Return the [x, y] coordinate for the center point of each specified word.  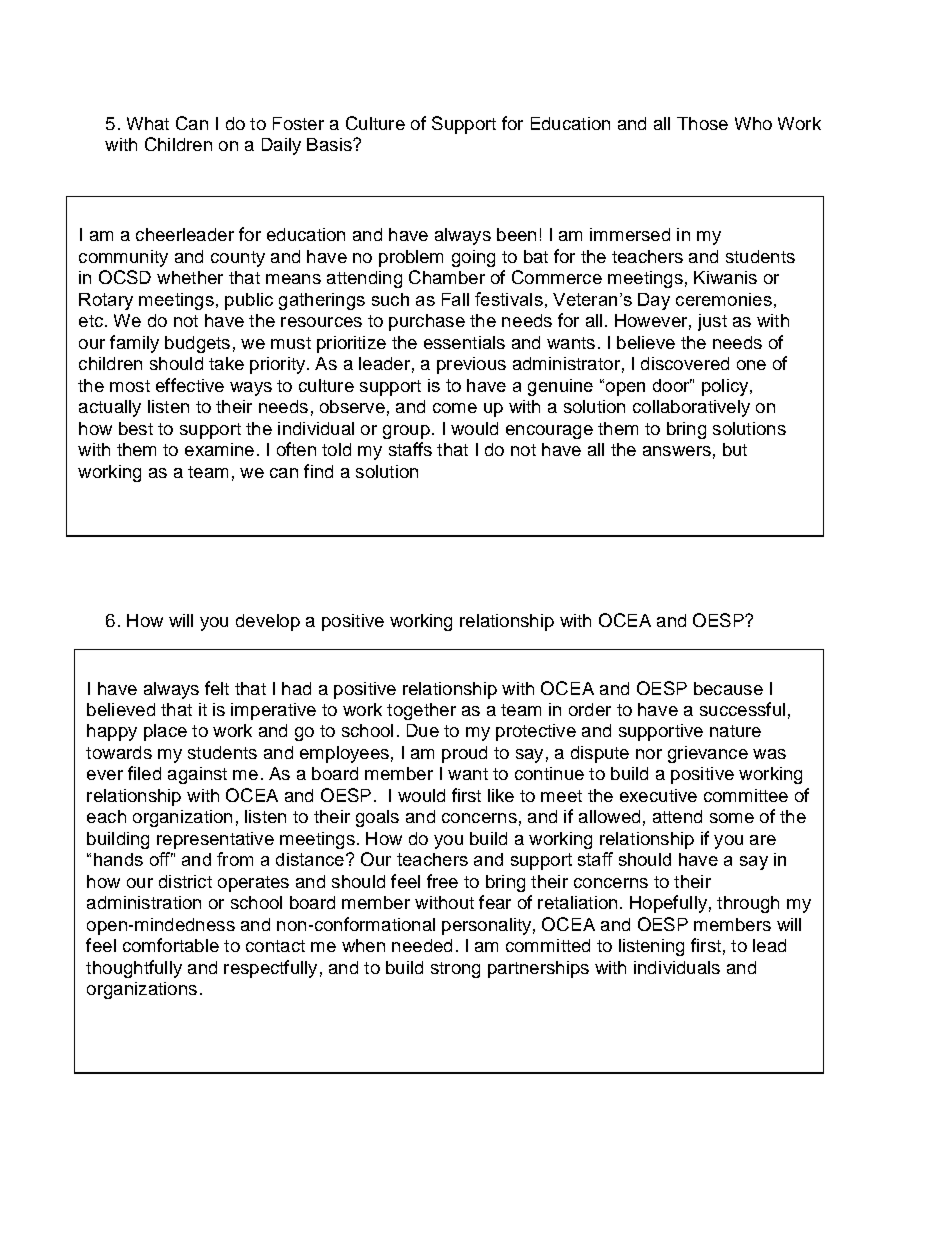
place [165, 732]
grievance [708, 754]
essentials [464, 342]
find [318, 471]
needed [422, 945]
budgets [197, 344]
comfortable [171, 945]
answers [677, 451]
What [148, 123]
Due [423, 730]
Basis [330, 144]
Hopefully [668, 904]
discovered [685, 363]
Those [702, 123]
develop [268, 622]
